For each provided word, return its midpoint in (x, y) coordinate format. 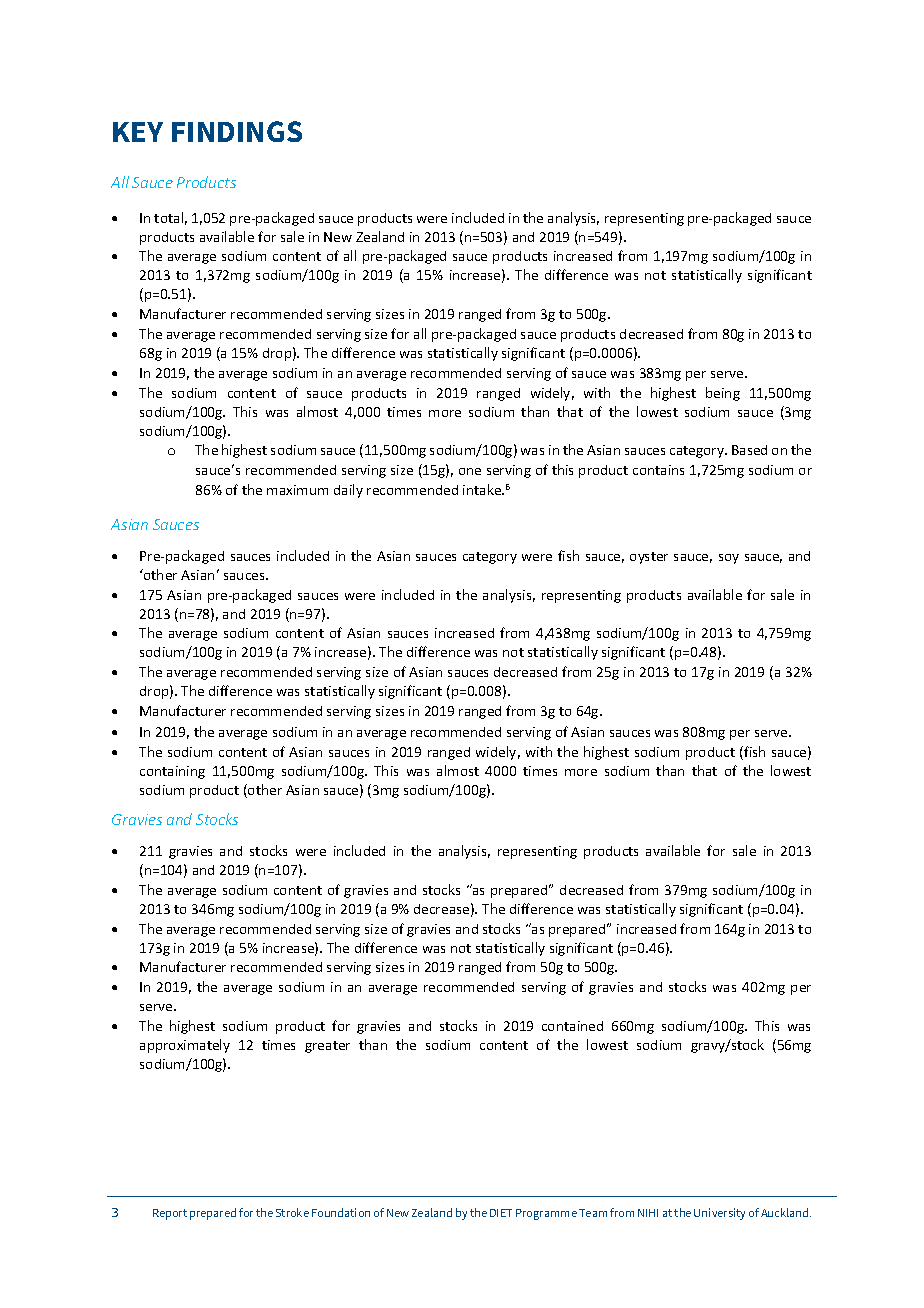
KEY (138, 132)
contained (572, 1026)
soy (729, 559)
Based (749, 450)
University (719, 1214)
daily (348, 491)
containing (172, 772)
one (470, 471)
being (723, 394)
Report (170, 1214)
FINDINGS (237, 131)
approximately (185, 1046)
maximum (297, 490)
